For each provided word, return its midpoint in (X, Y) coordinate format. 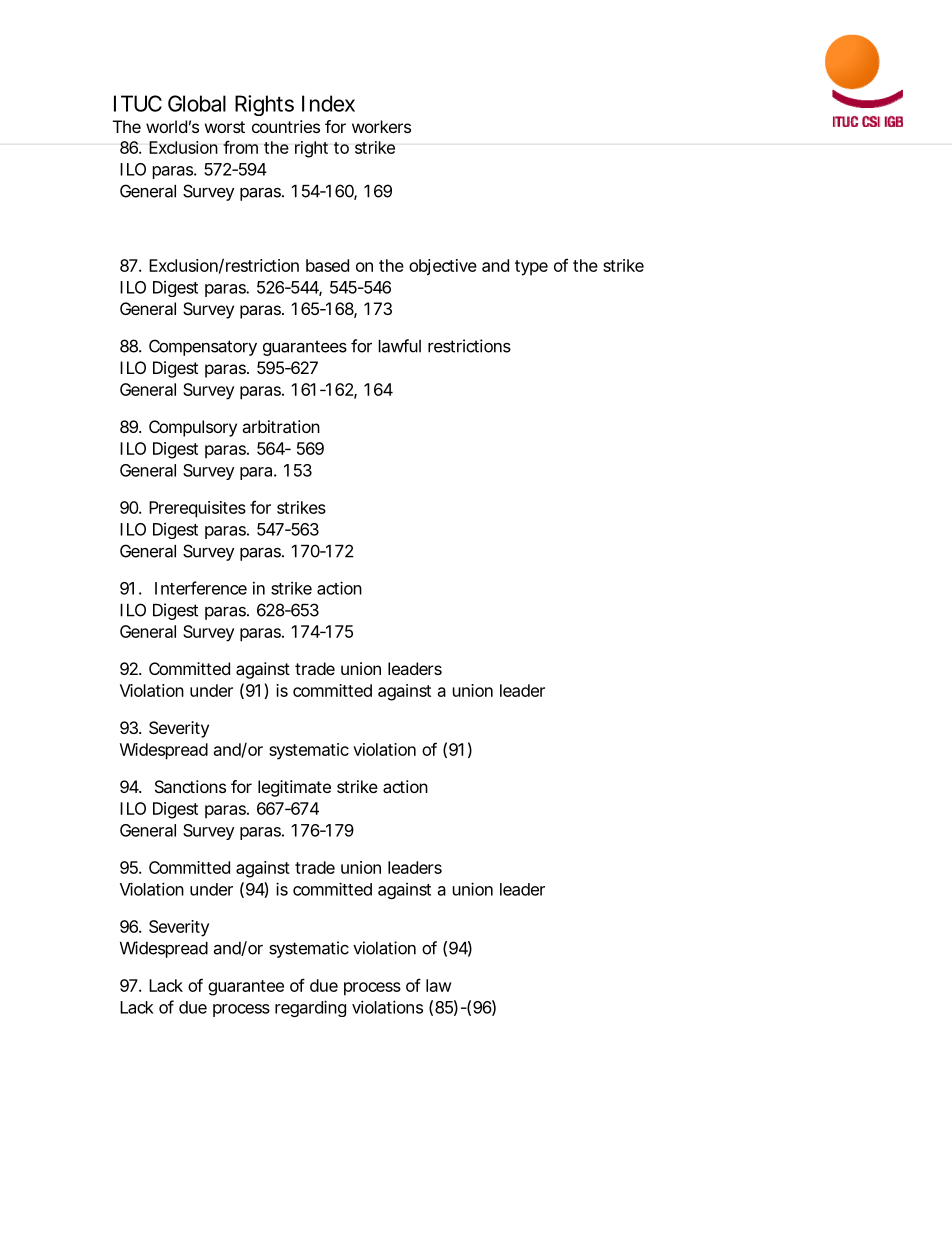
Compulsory (193, 428)
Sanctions (190, 786)
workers (381, 126)
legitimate (294, 788)
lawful (400, 346)
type (531, 268)
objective (443, 267)
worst (225, 127)
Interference (201, 588)
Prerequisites (197, 509)
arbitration (281, 426)
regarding (310, 1008)
